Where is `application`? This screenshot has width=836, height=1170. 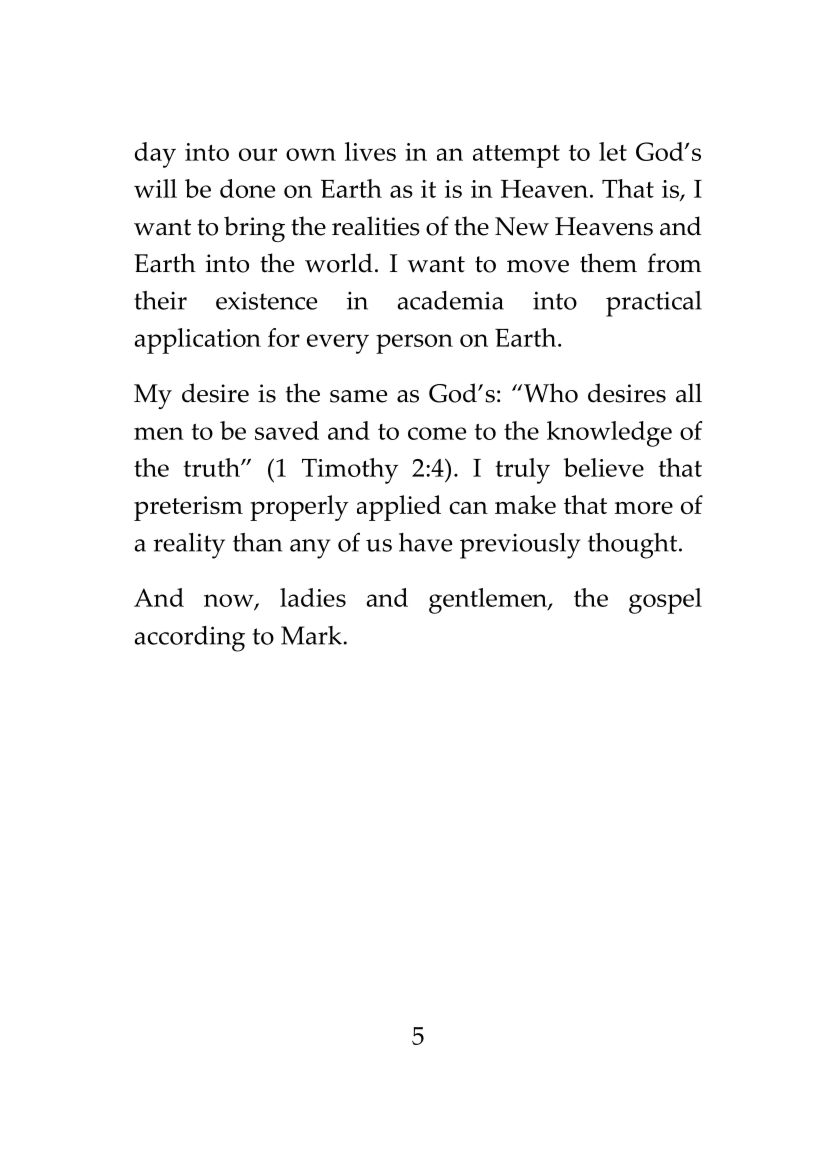 application is located at coordinates (198, 341).
